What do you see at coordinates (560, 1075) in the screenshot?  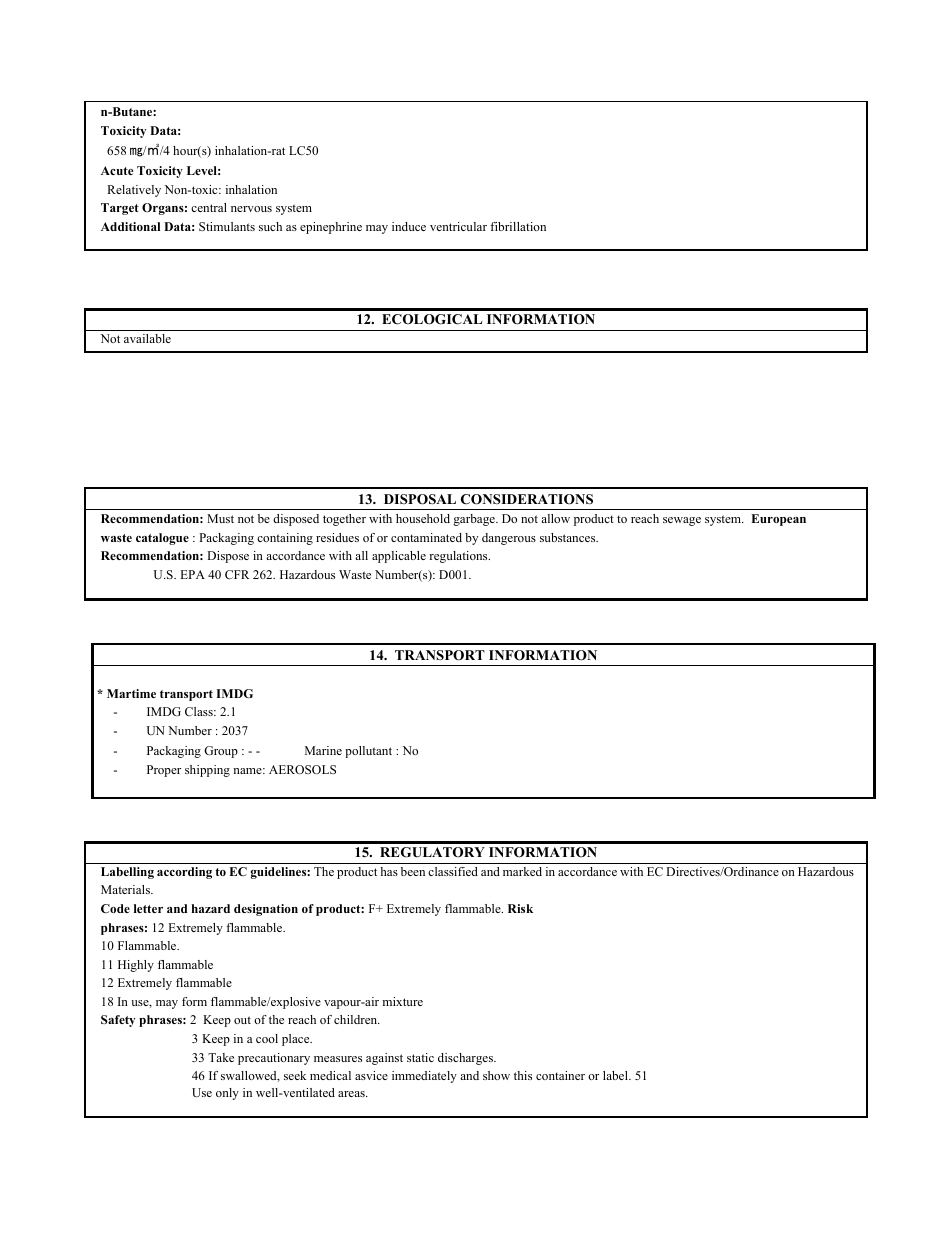 I see `container` at bounding box center [560, 1075].
